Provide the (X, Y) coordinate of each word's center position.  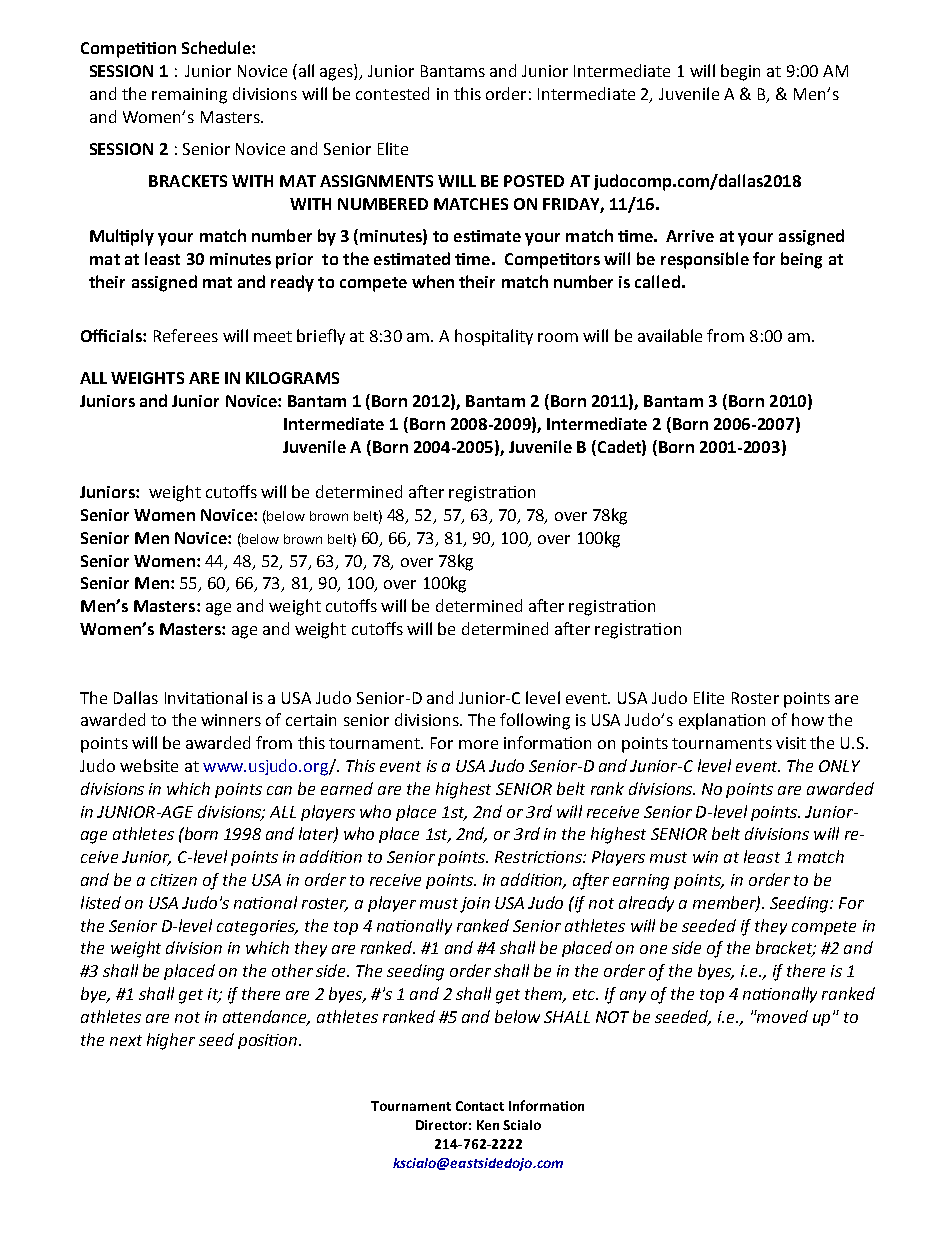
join (475, 905)
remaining (189, 96)
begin (740, 72)
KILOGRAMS (292, 378)
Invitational (206, 697)
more (478, 744)
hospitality (494, 337)
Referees (186, 335)
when (433, 281)
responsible (705, 260)
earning (641, 882)
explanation (722, 721)
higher (171, 1041)
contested (392, 93)
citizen (174, 880)
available (670, 335)
